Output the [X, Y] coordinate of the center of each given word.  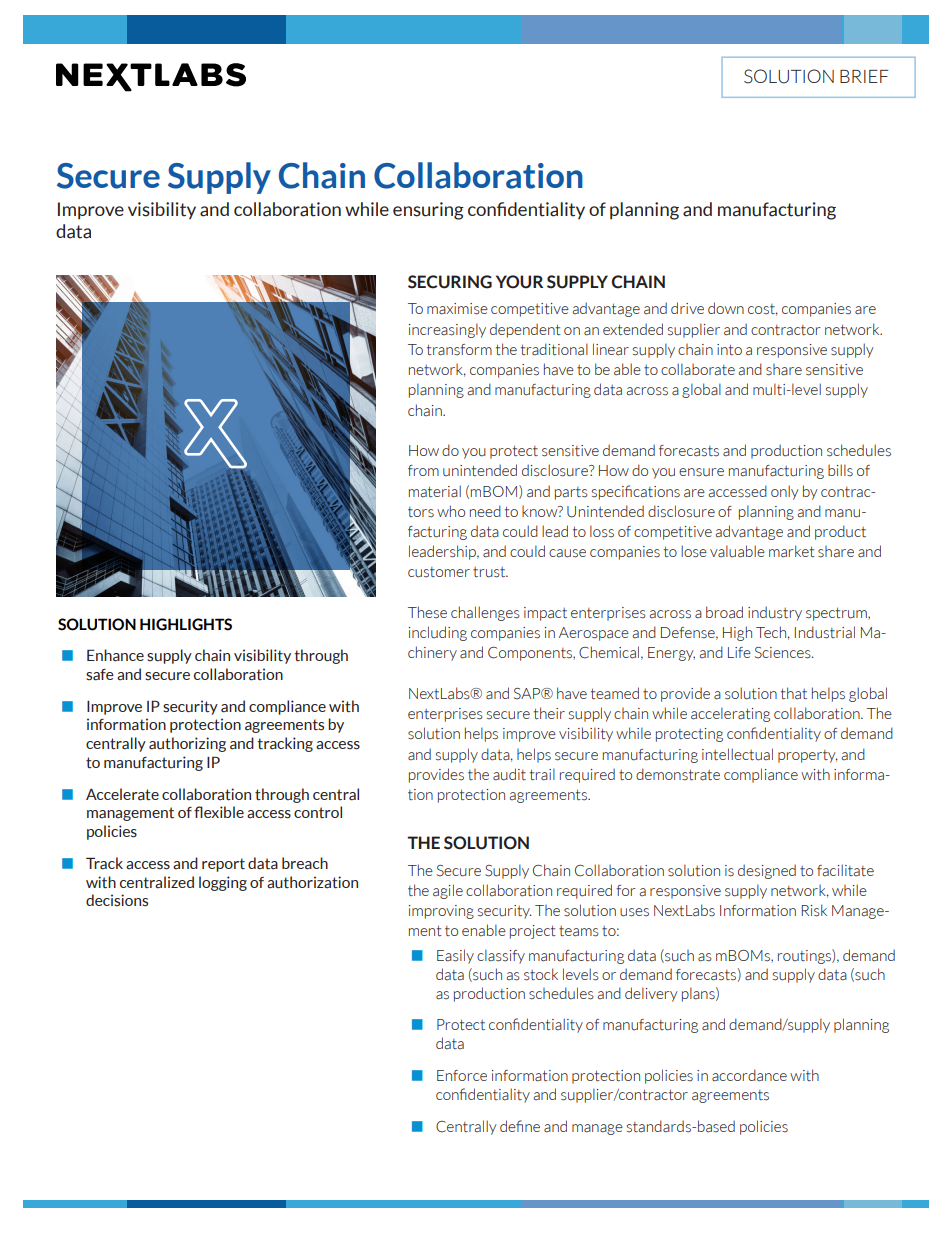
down [726, 308]
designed [767, 871]
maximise [457, 309]
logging [223, 883]
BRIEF [864, 76]
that [794, 693]
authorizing [187, 744]
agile [448, 891]
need [485, 511]
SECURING [450, 282]
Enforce [462, 1075]
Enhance [115, 655]
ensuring [428, 211]
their [549, 713]
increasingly [447, 330]
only [785, 492]
